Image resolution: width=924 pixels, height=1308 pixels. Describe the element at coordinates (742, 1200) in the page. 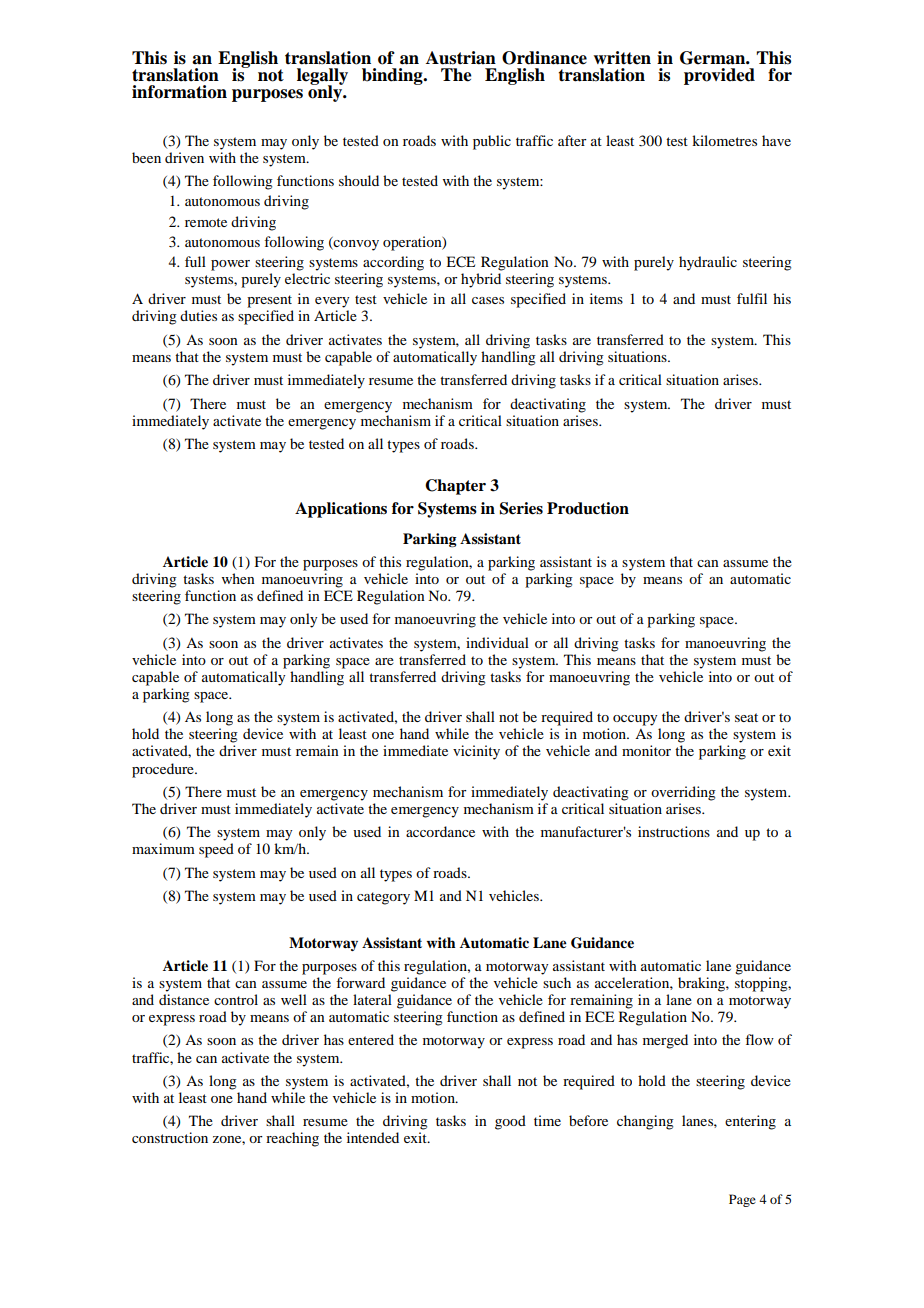

I see `Page` at that location.
